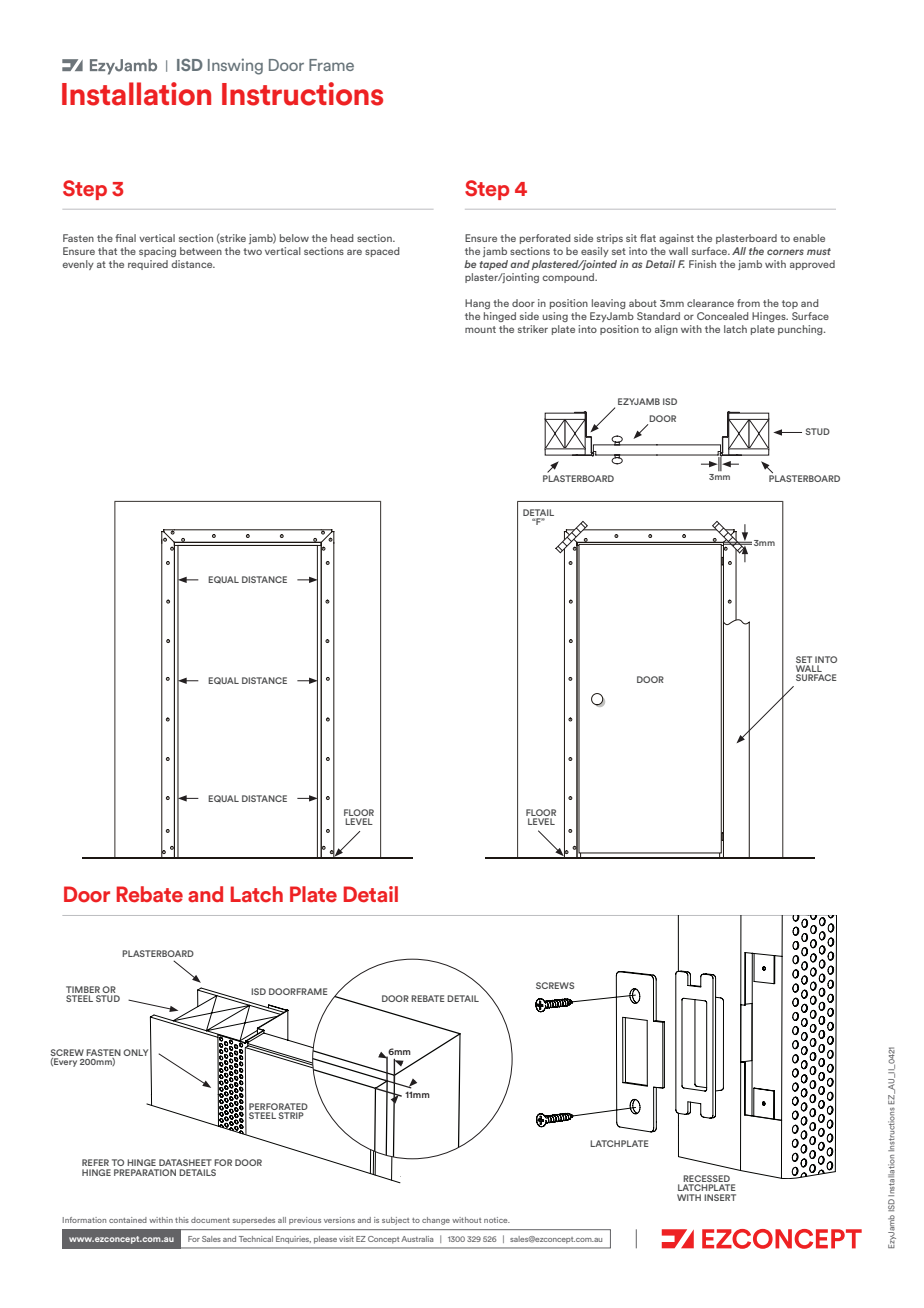  Describe the element at coordinates (78, 265) in the document. I see `evenly` at that location.
